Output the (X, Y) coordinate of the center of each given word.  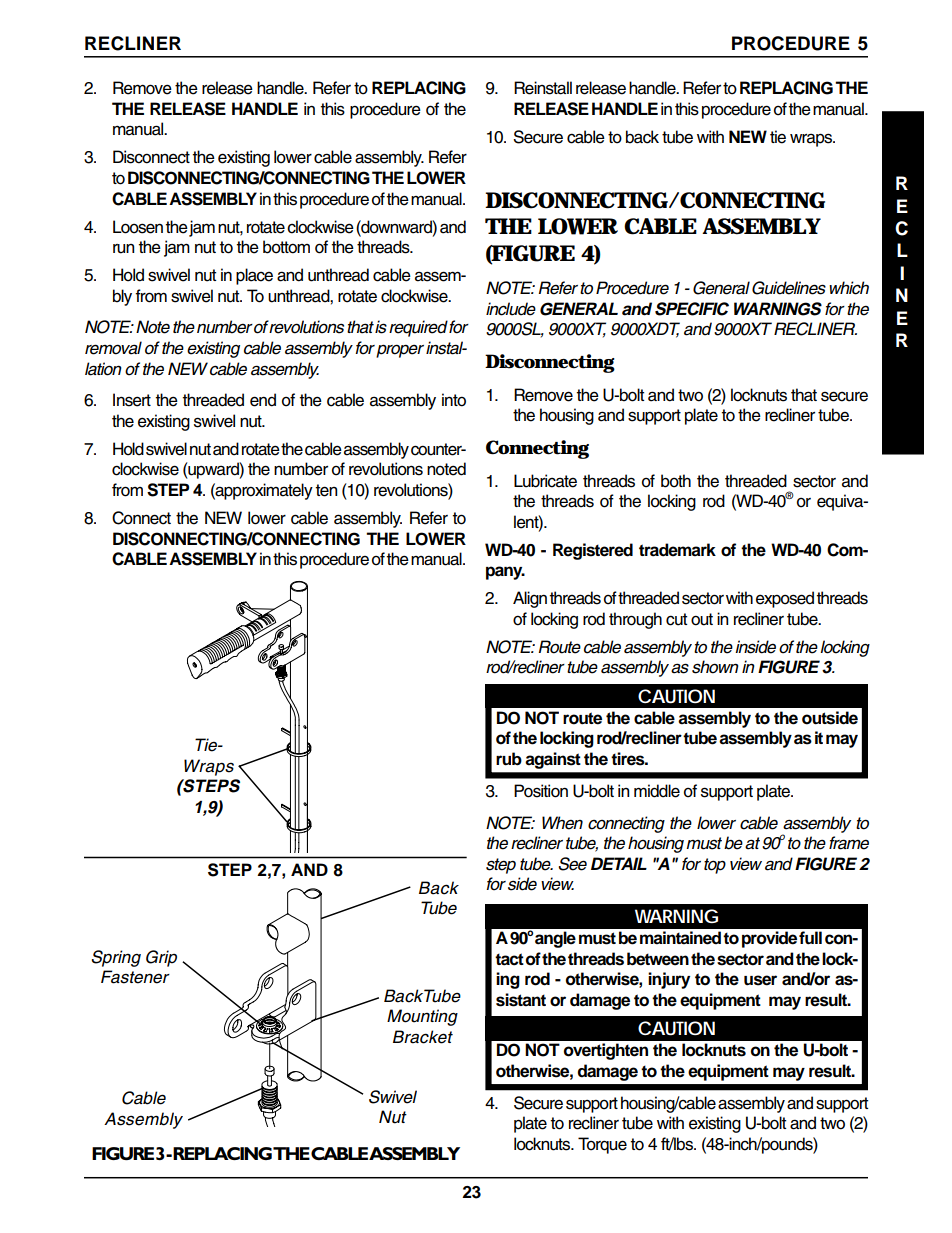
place (254, 276)
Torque (602, 1145)
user (760, 980)
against (553, 760)
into (454, 400)
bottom (286, 247)
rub (509, 759)
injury (669, 980)
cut (676, 619)
